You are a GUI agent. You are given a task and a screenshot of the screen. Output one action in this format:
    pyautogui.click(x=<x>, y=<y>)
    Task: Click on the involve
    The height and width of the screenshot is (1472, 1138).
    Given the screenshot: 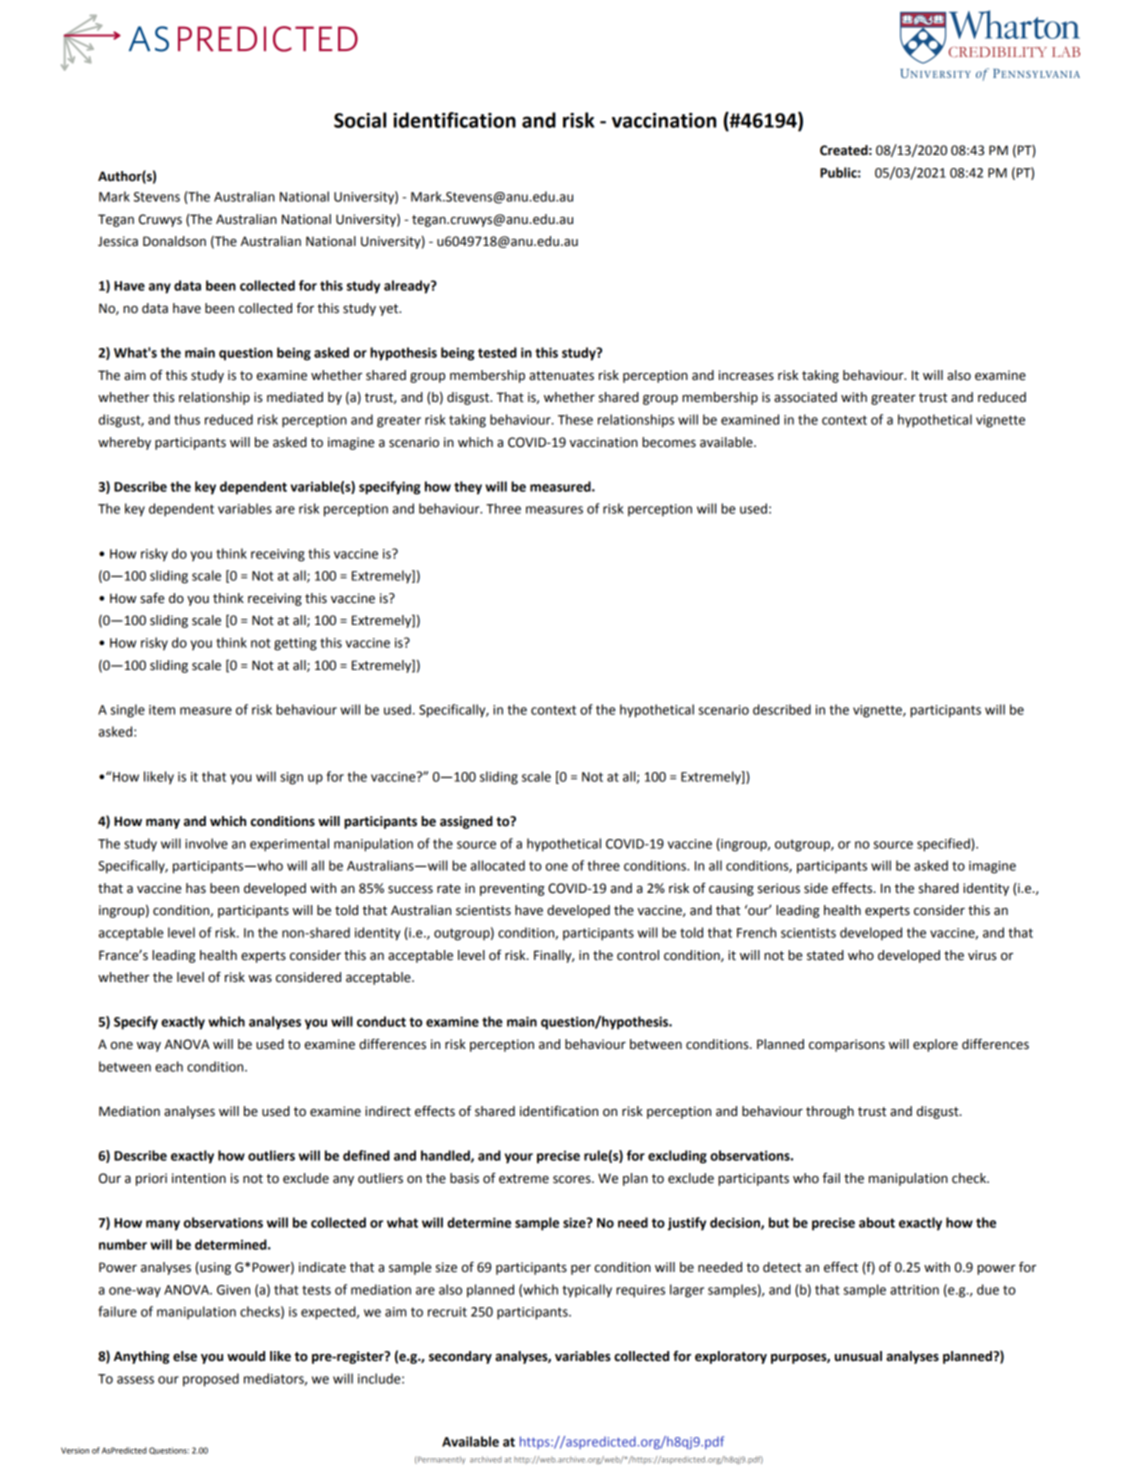 What is the action you would take?
    pyautogui.click(x=206, y=843)
